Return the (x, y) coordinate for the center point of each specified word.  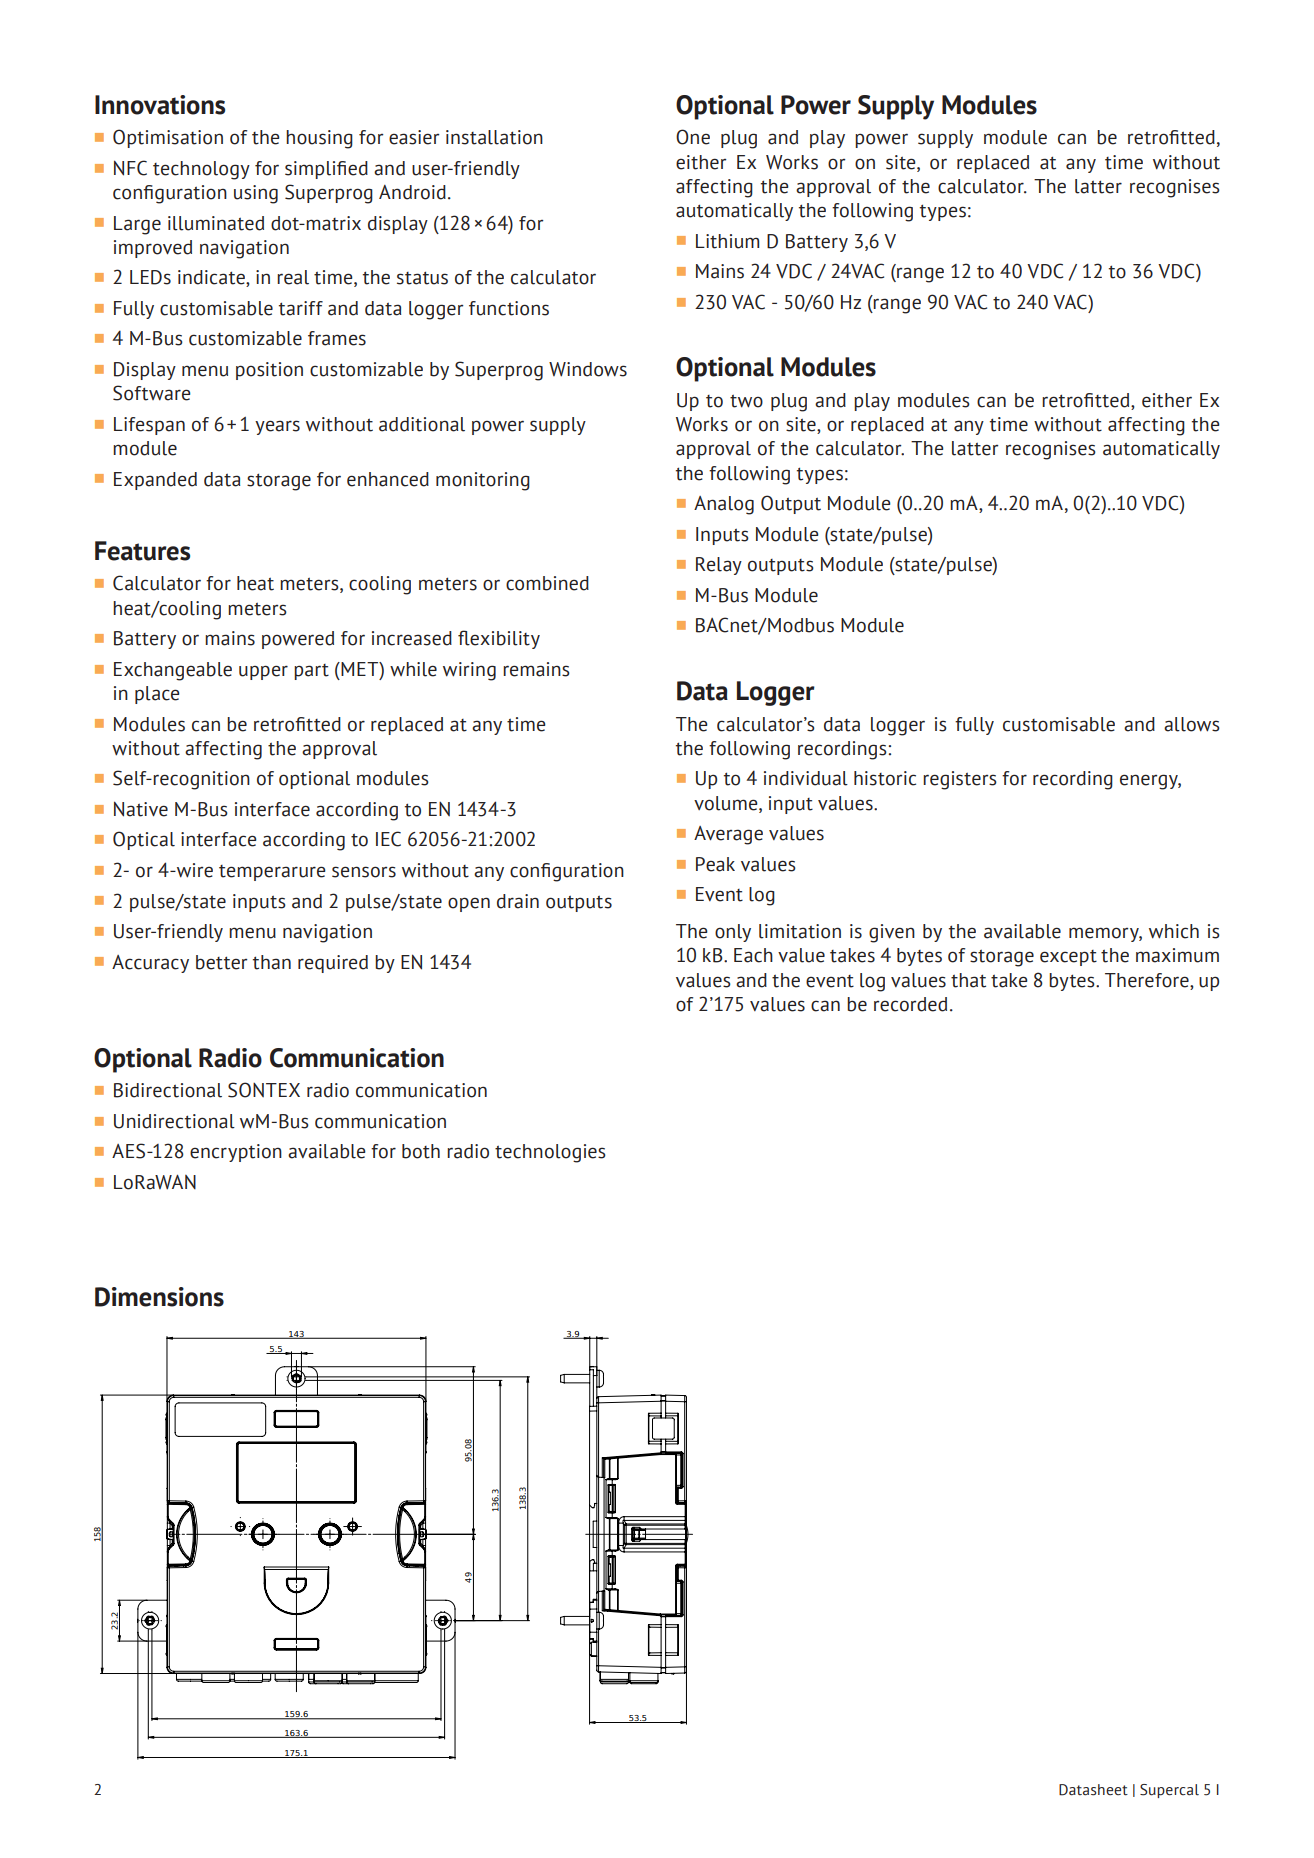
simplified (326, 170)
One (693, 137)
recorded (910, 1004)
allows (1192, 724)
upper (263, 672)
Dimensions (159, 1297)
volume (727, 803)
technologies (550, 1153)
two (746, 401)
